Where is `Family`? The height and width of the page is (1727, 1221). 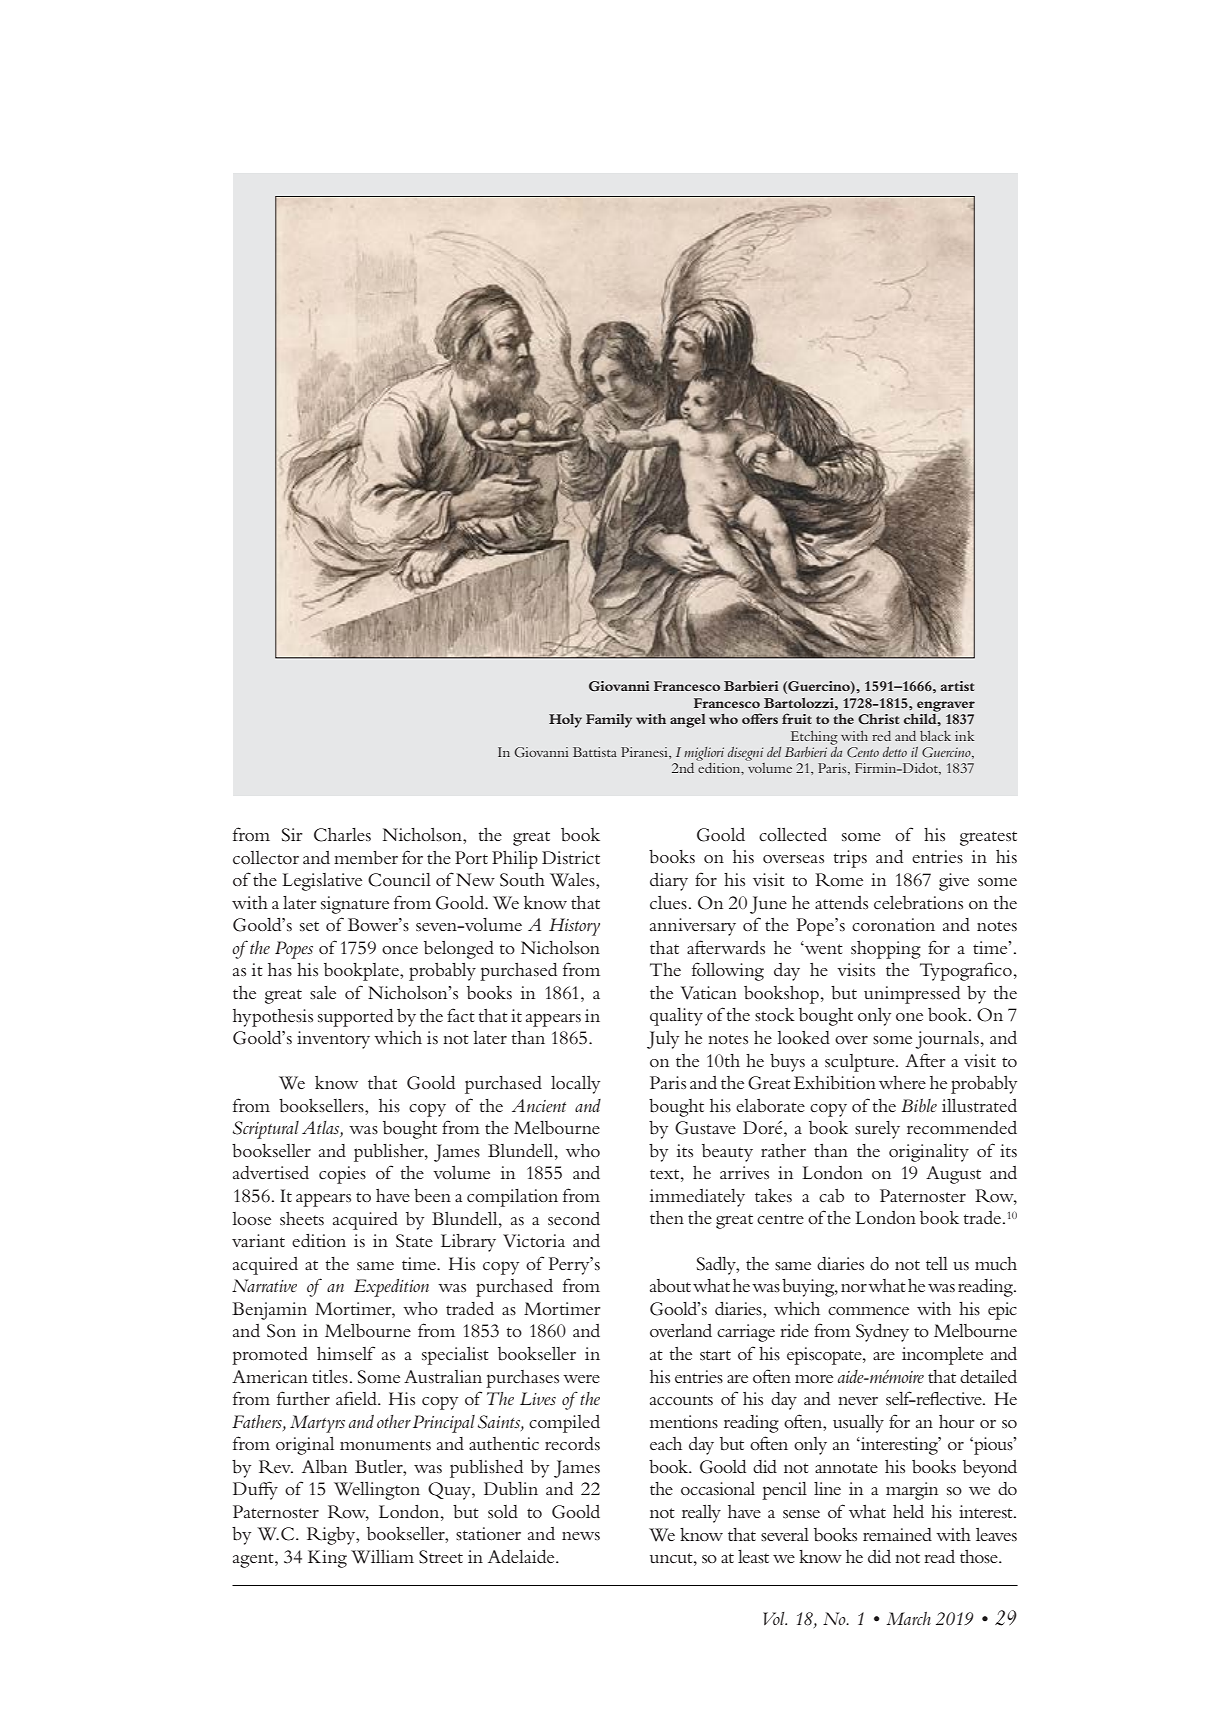
Family is located at coordinates (609, 721).
